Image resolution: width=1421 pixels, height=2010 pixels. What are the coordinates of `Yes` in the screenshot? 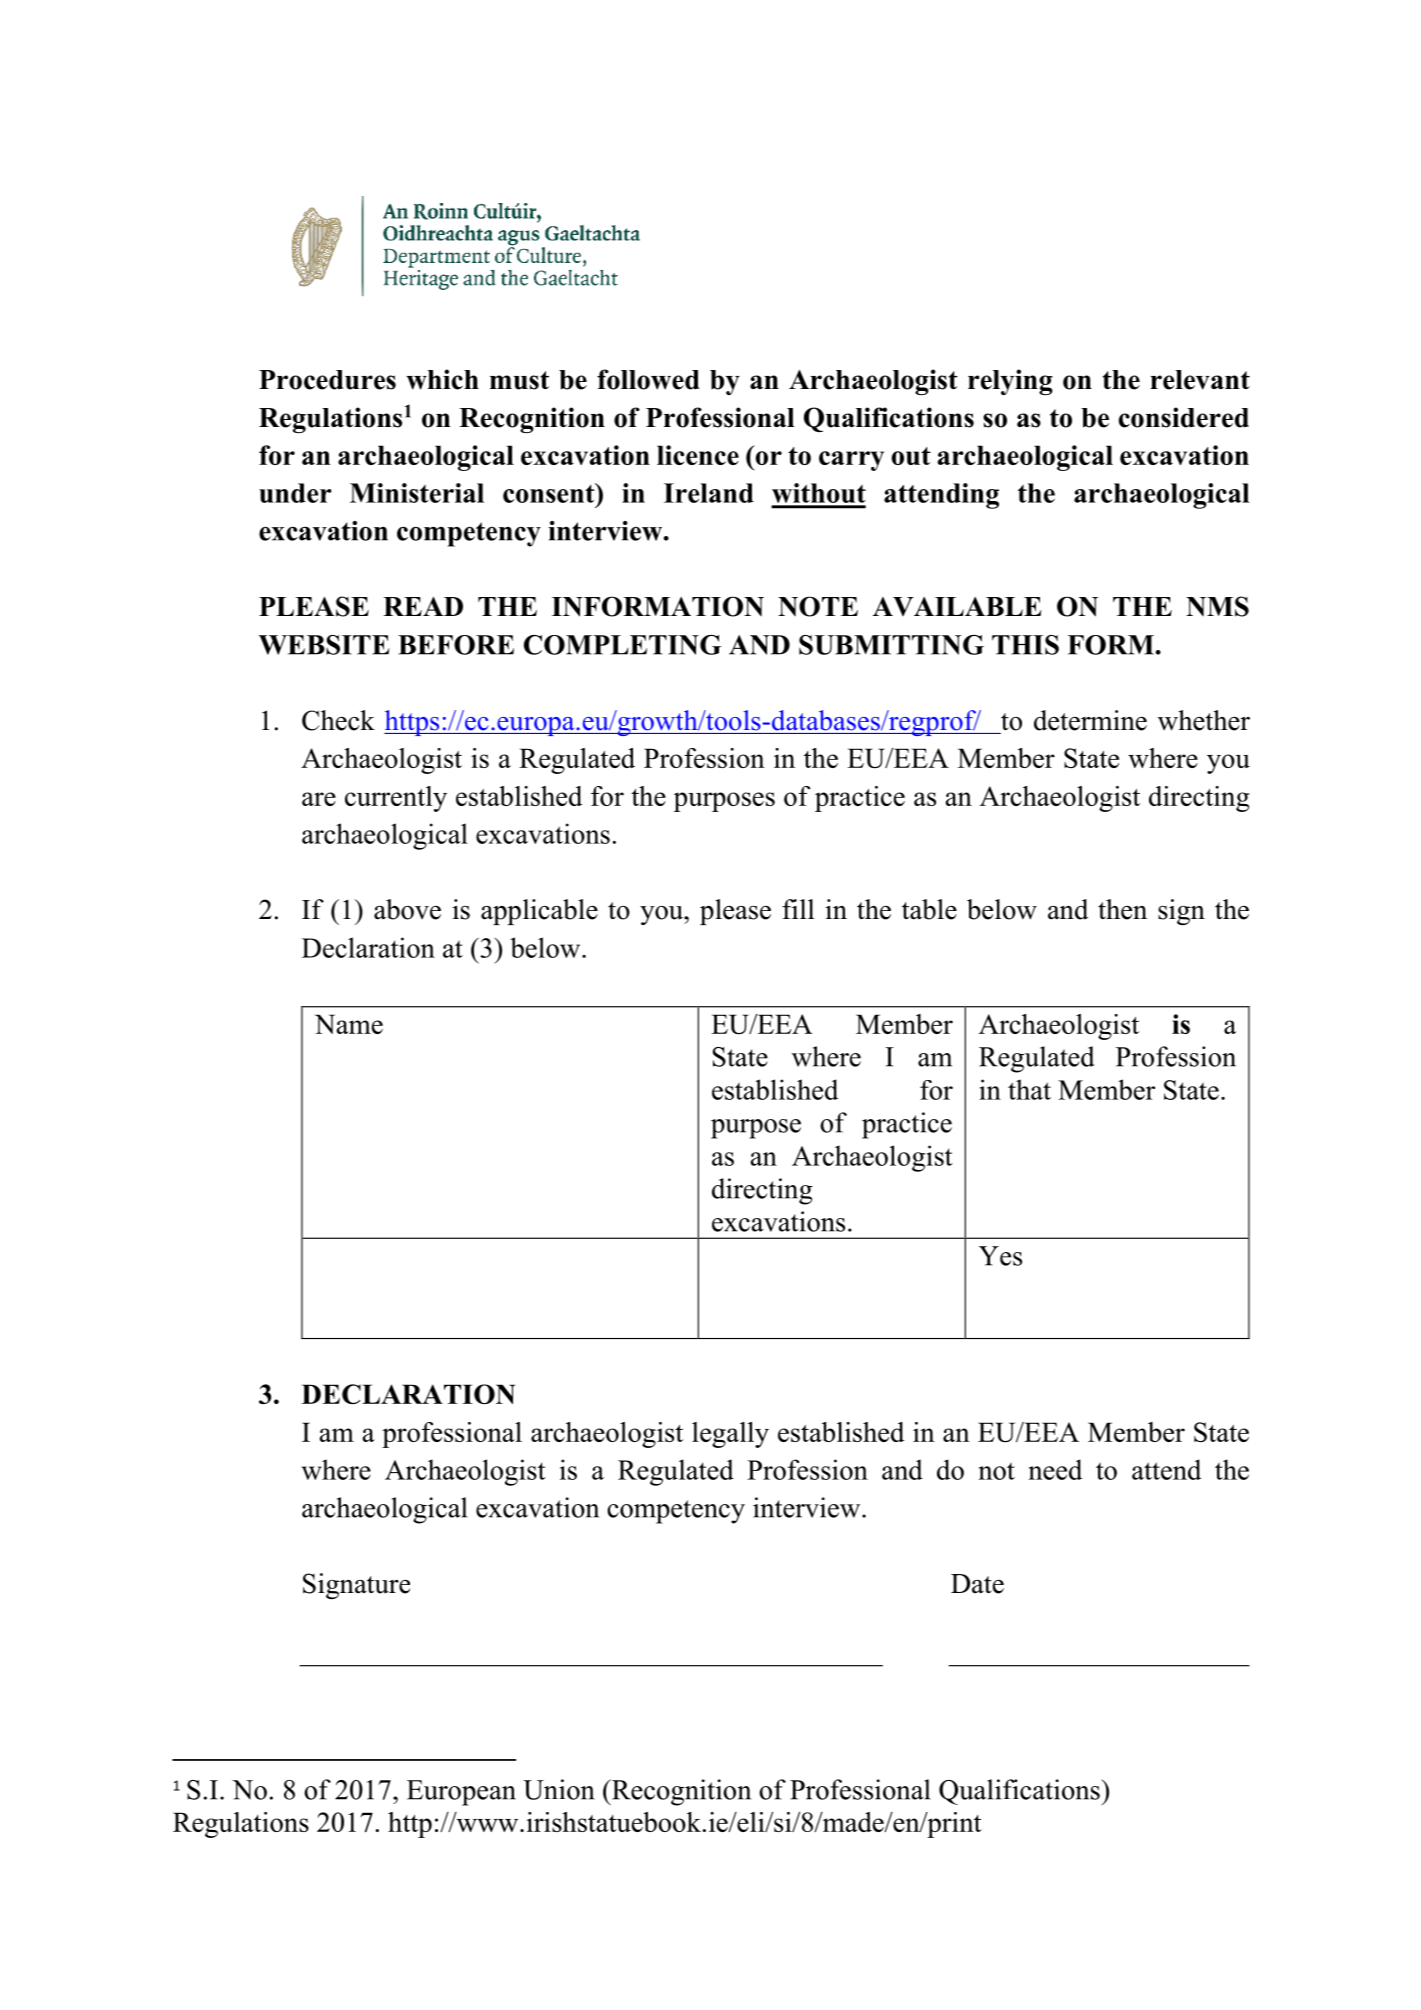 It's located at (1000, 1256).
